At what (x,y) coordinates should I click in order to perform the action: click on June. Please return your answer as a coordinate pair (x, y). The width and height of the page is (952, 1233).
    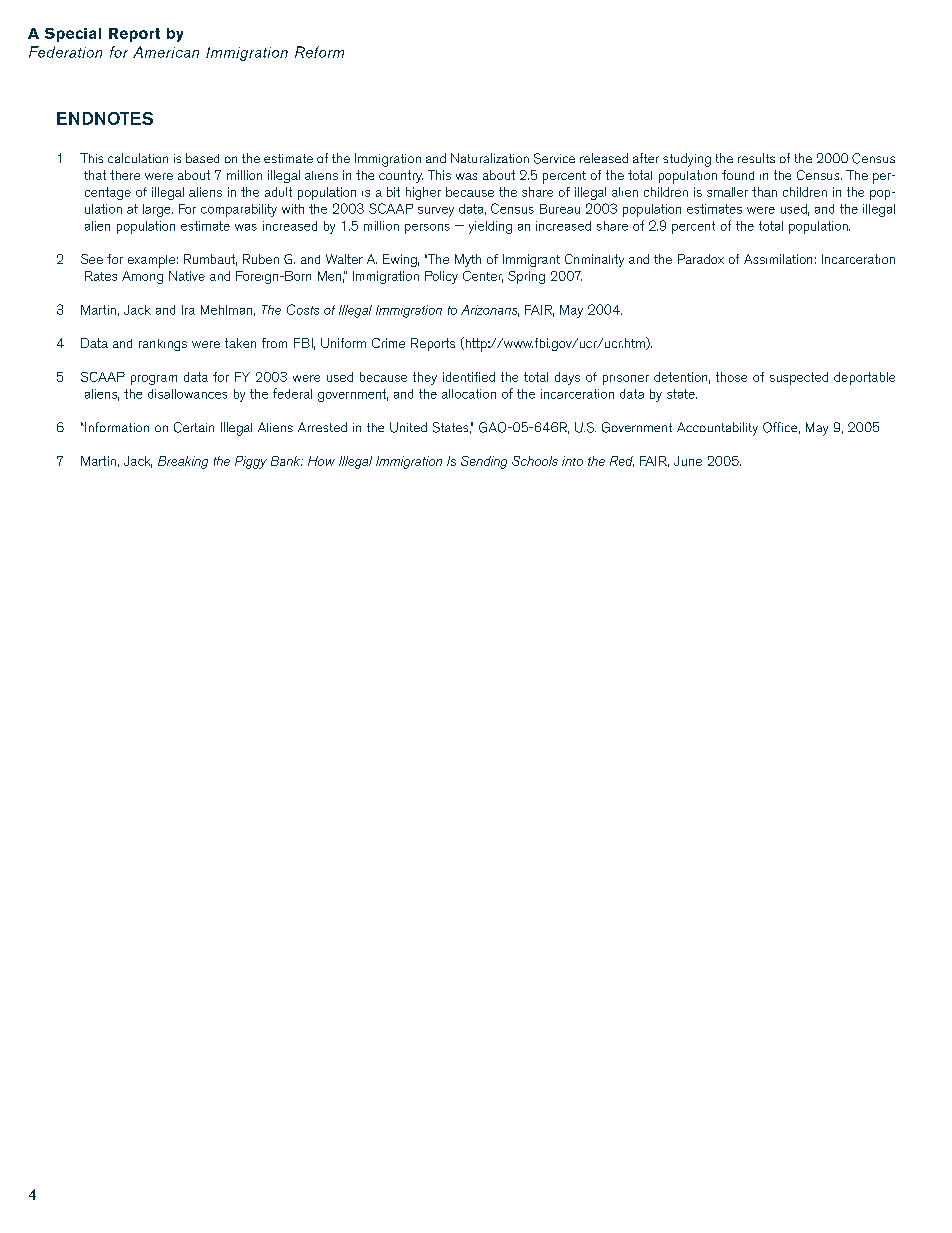
    Looking at the image, I should click on (688, 461).
